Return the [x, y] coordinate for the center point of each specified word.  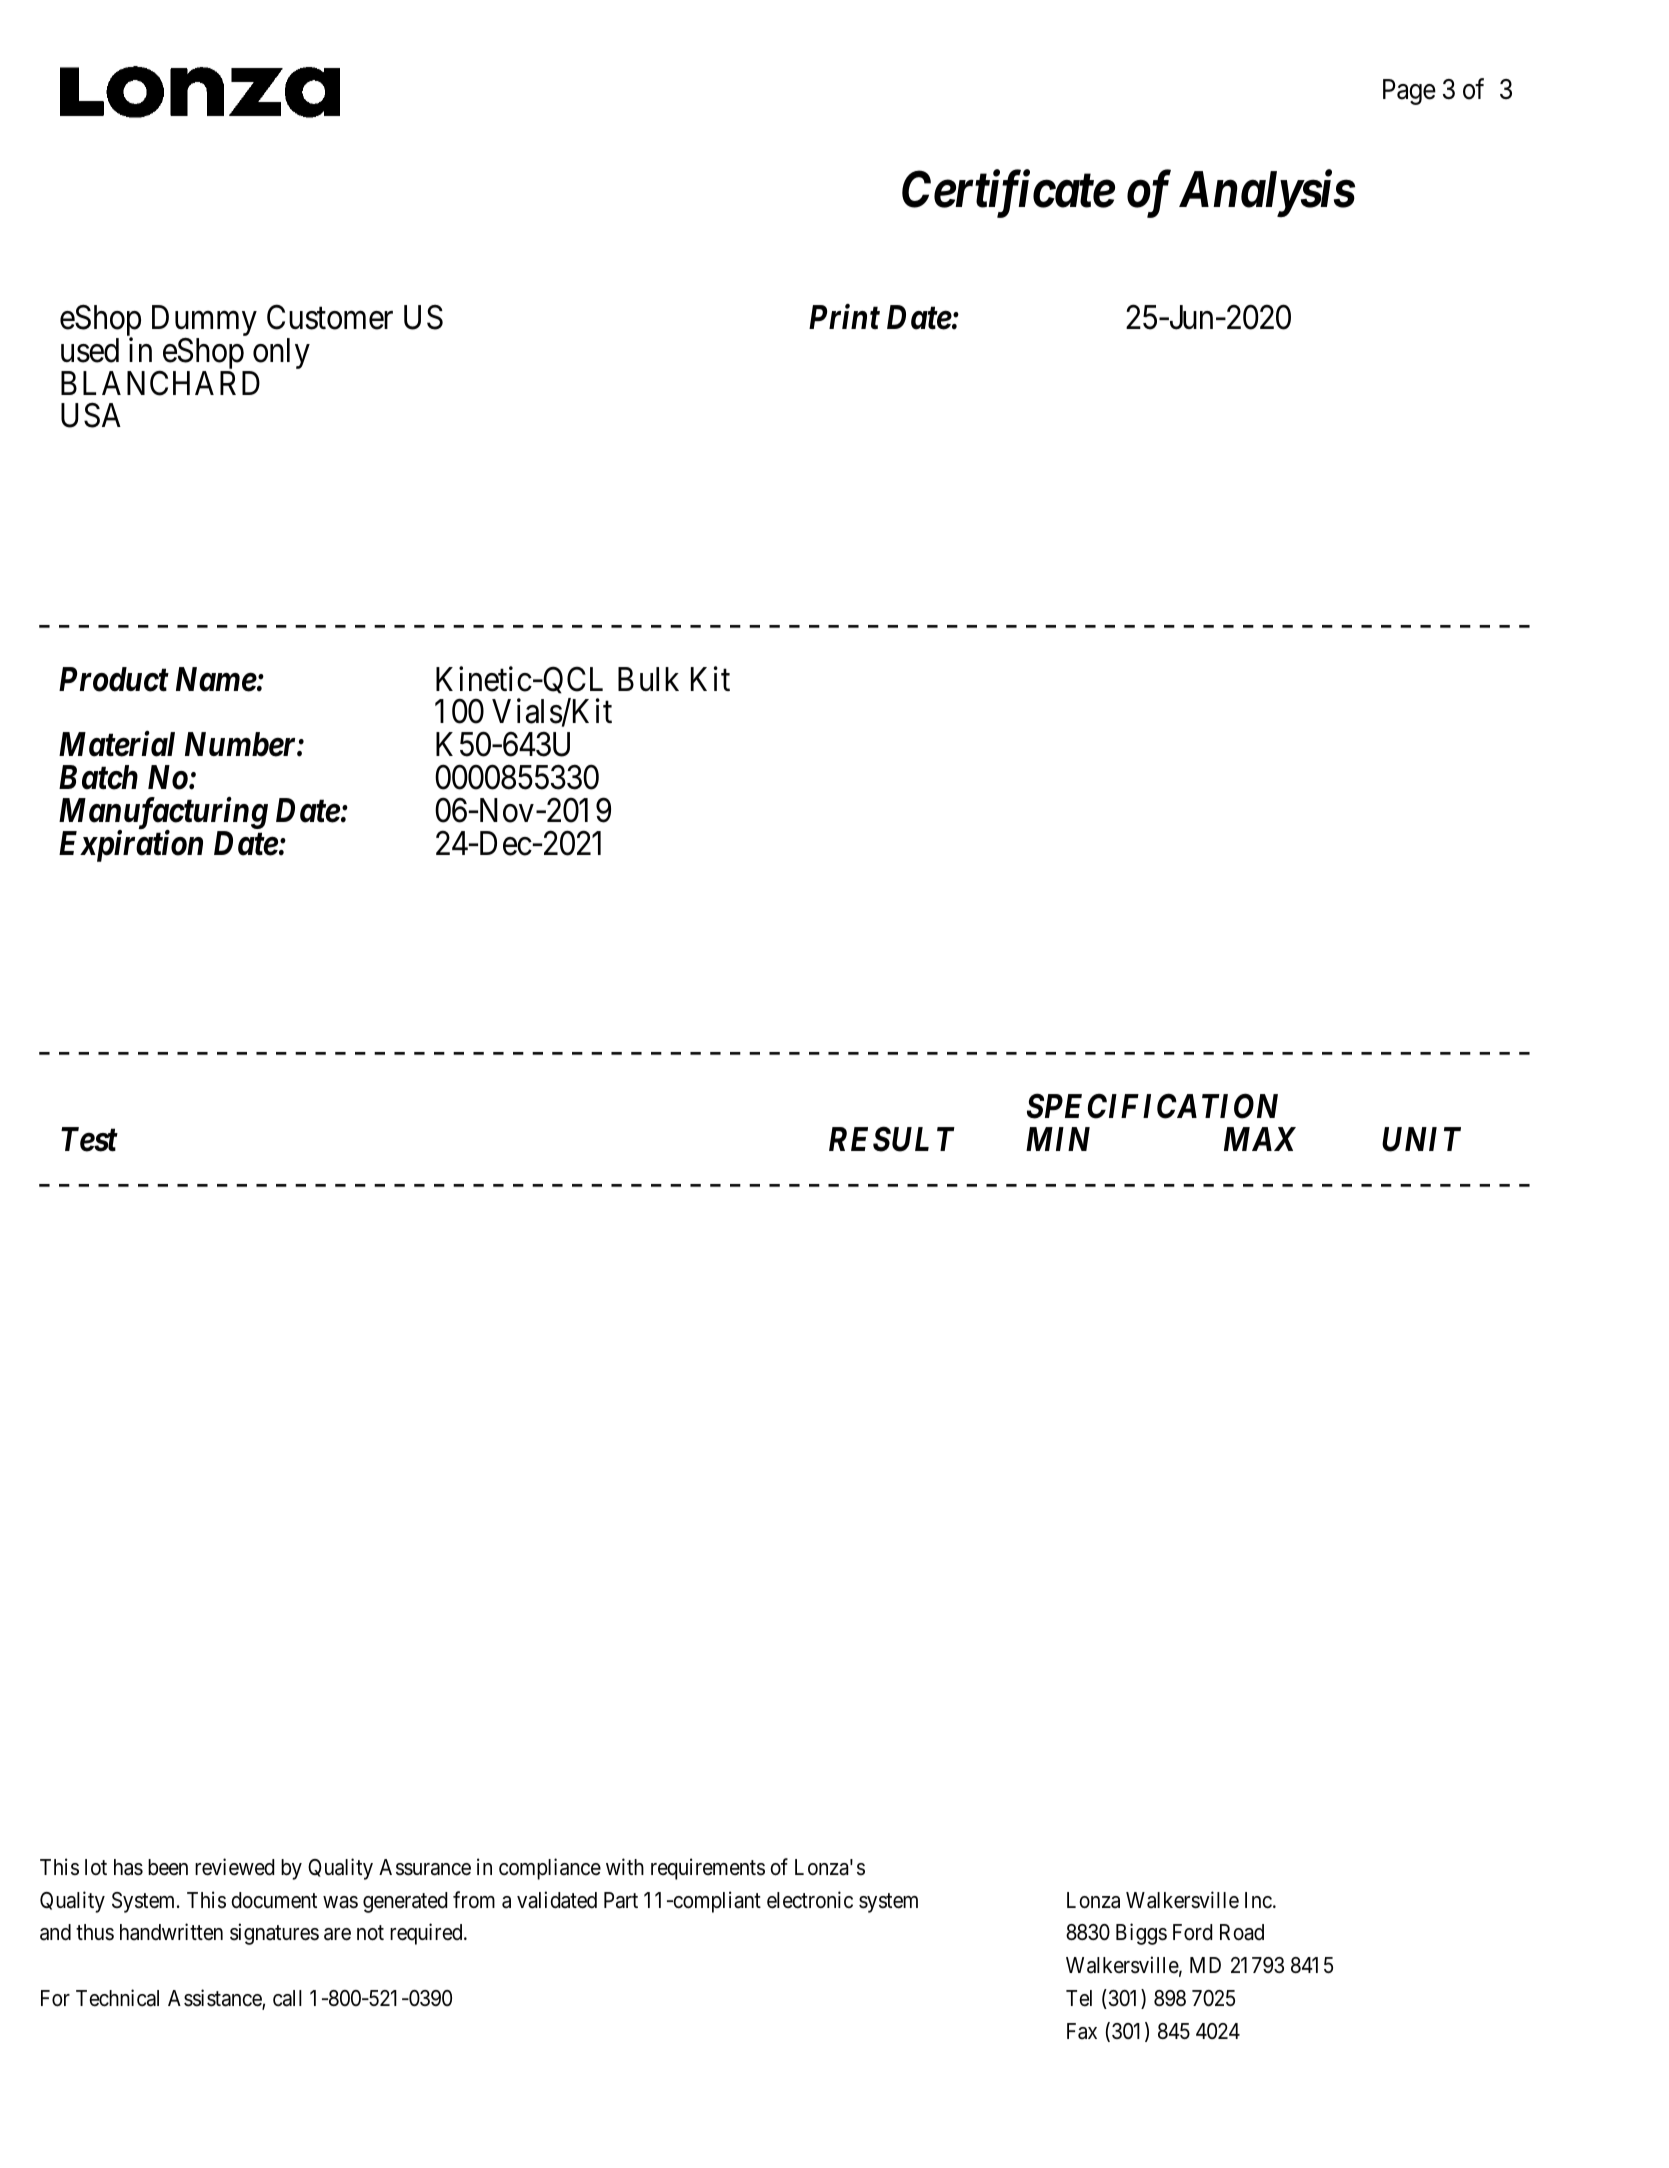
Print [844, 317]
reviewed [234, 1867]
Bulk [648, 679]
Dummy [204, 322]
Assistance [215, 1999]
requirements [708, 1869]
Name [216, 679]
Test [89, 1139]
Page [1409, 92]
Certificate [1008, 194]
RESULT [892, 1139]
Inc [1258, 1900]
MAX [1260, 1139]
